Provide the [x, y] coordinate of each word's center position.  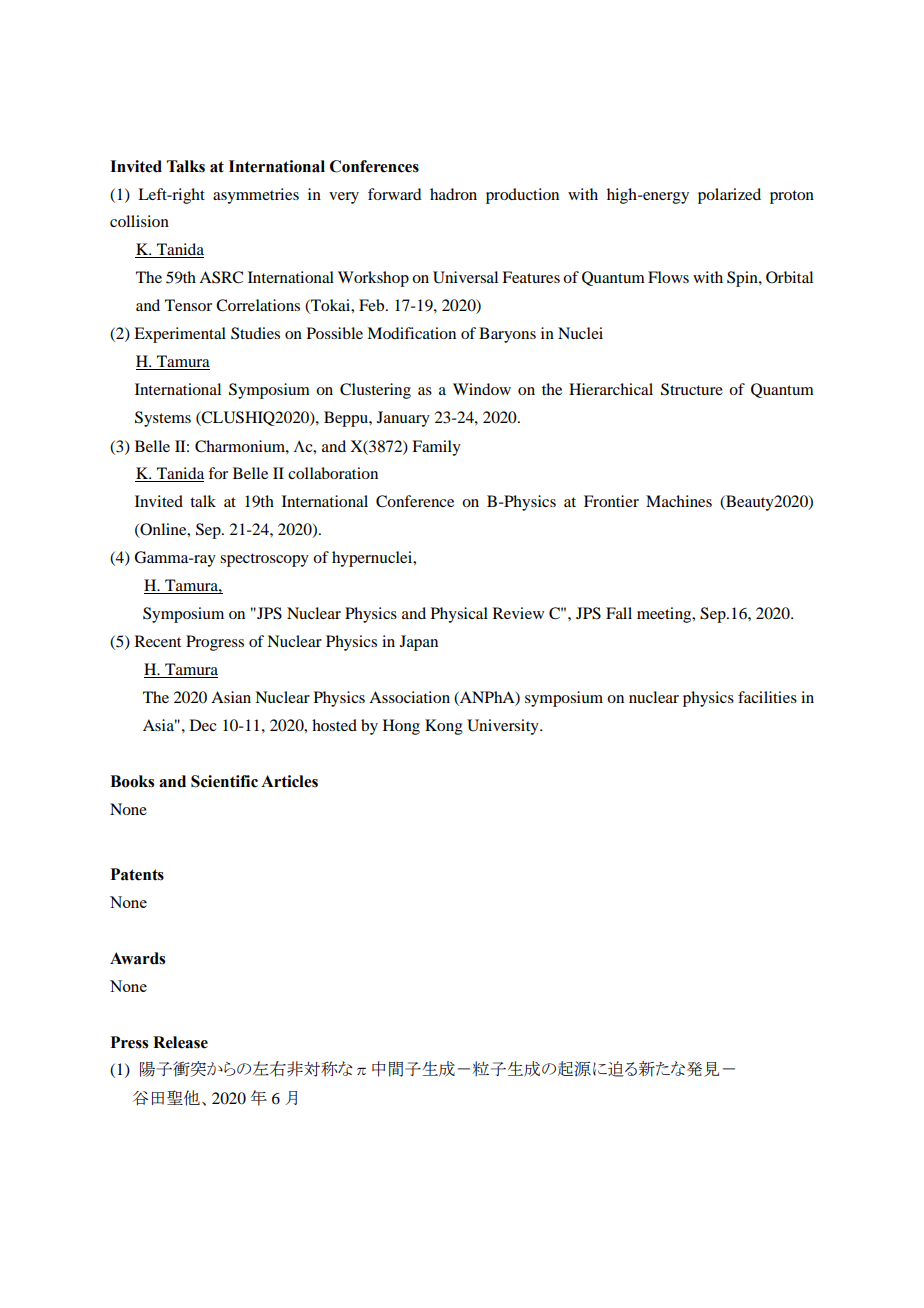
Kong [444, 727]
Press [129, 1042]
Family [436, 448]
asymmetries [256, 196]
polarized [729, 196]
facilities [767, 697]
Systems [163, 419]
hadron [453, 194]
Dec [203, 725]
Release [180, 1042]
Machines [679, 501]
